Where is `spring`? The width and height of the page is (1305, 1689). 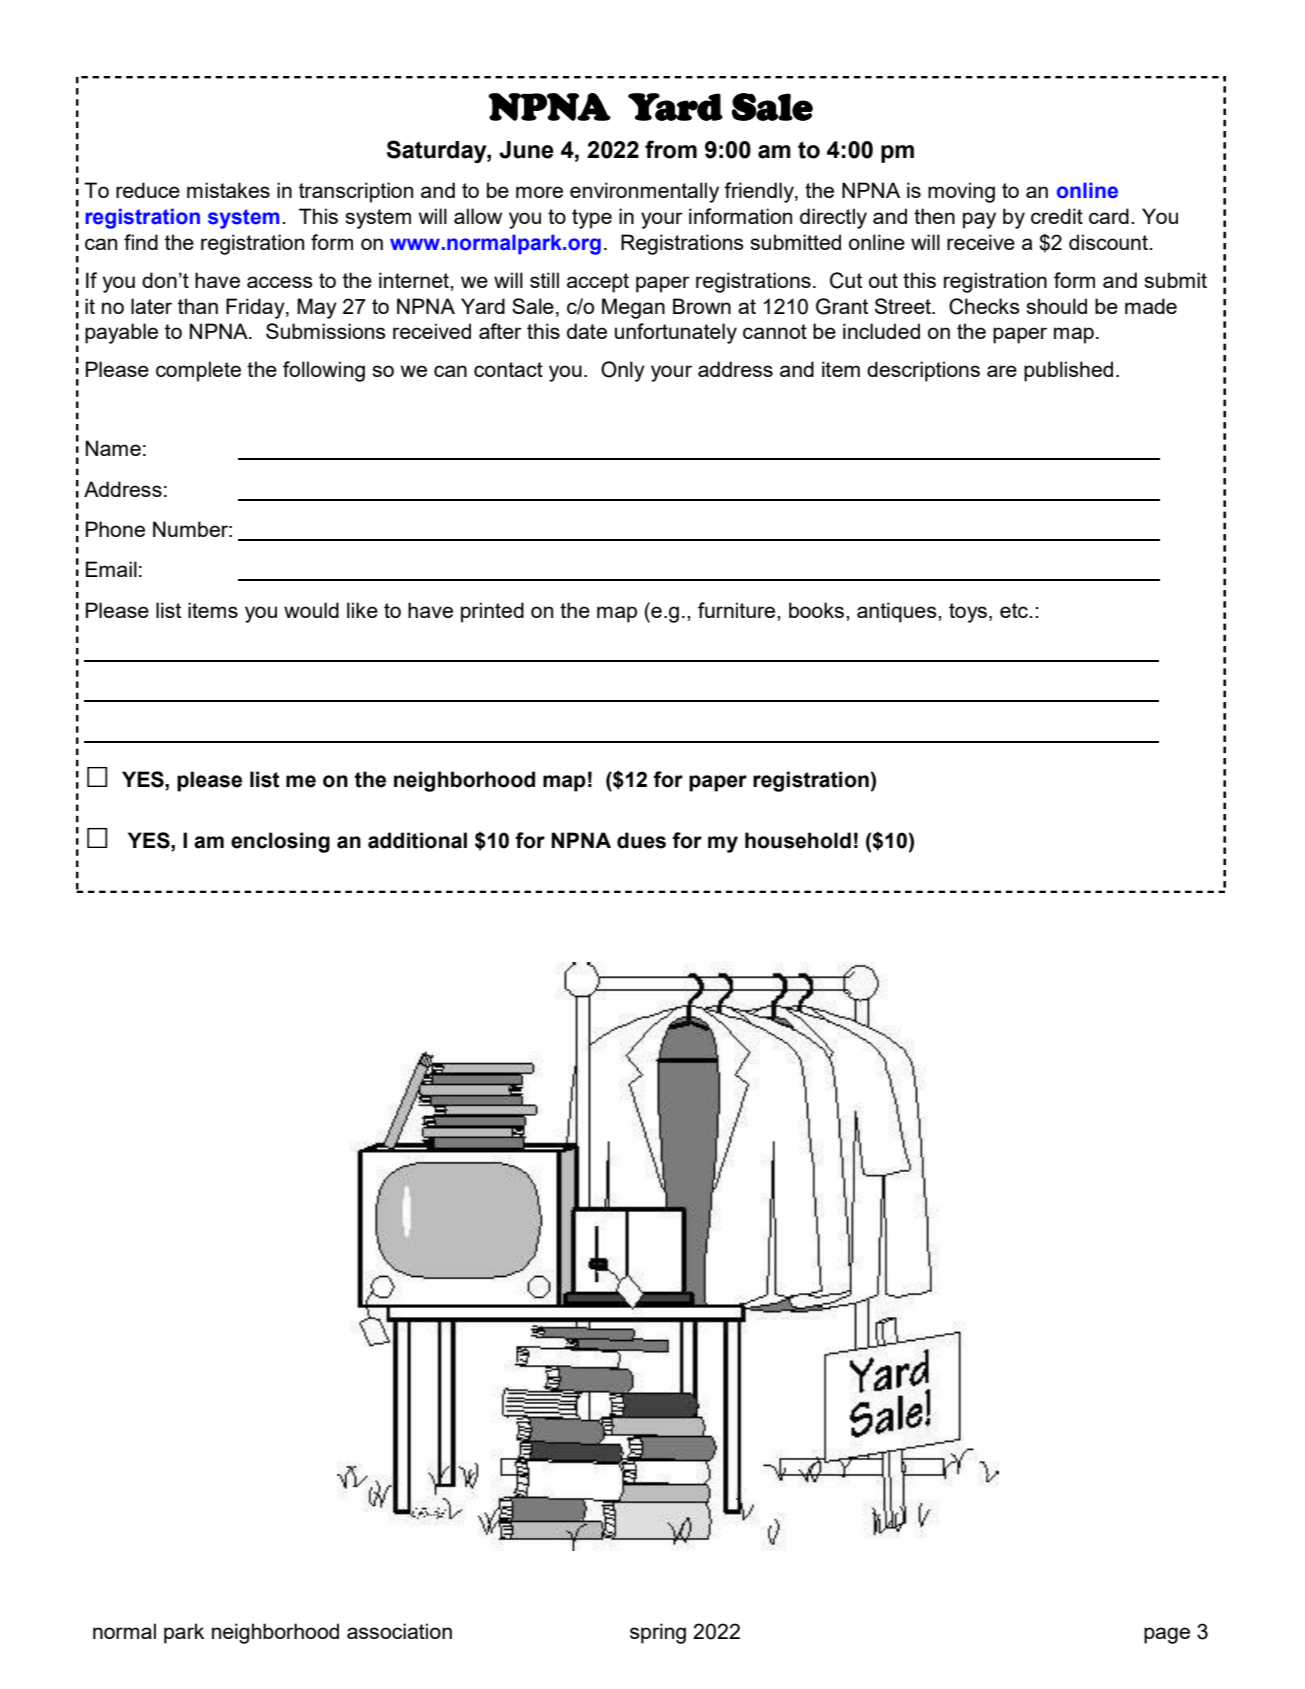 spring is located at coordinates (658, 1633).
